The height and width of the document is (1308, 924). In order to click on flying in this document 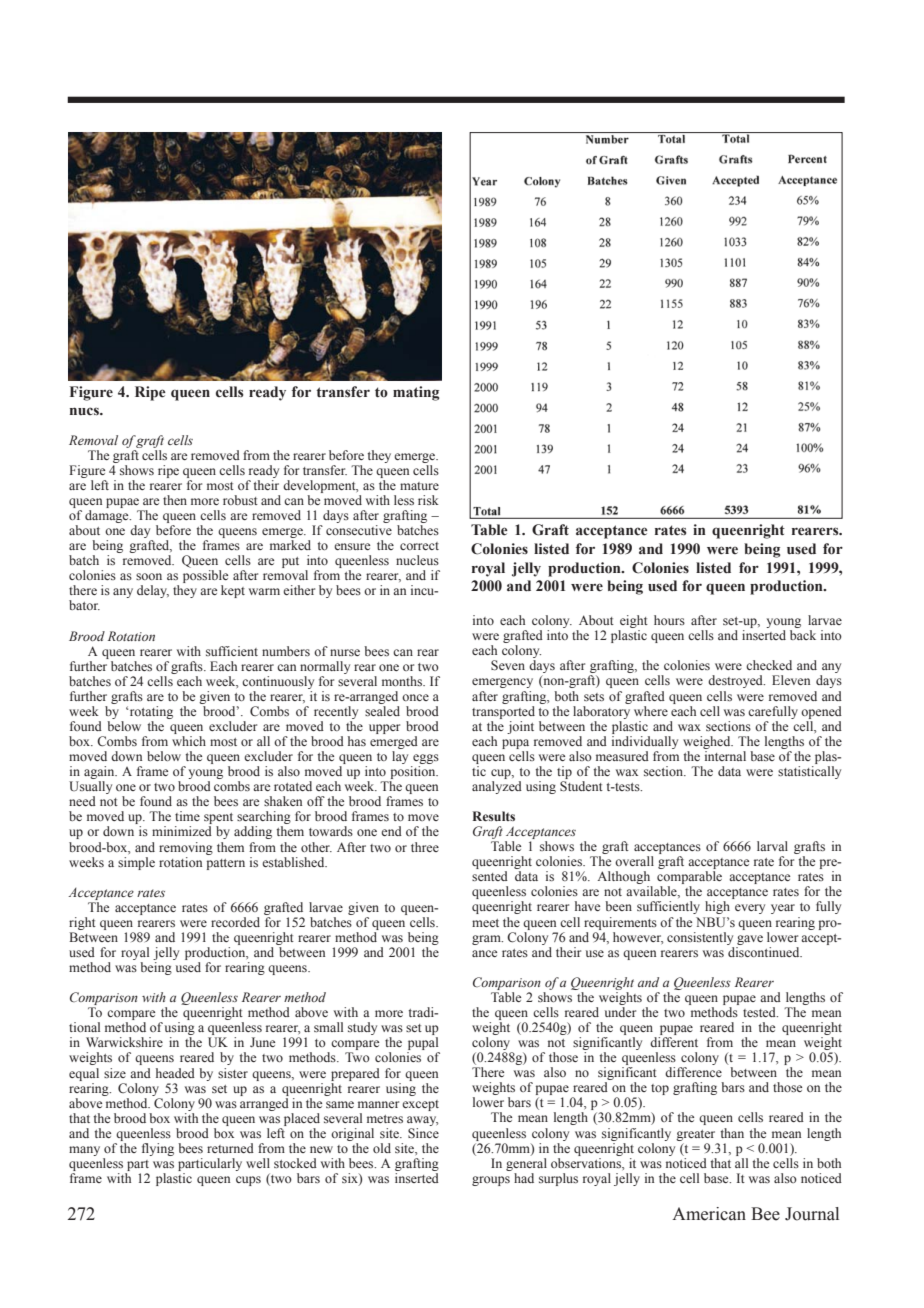, I will do `click(158, 1149)`.
